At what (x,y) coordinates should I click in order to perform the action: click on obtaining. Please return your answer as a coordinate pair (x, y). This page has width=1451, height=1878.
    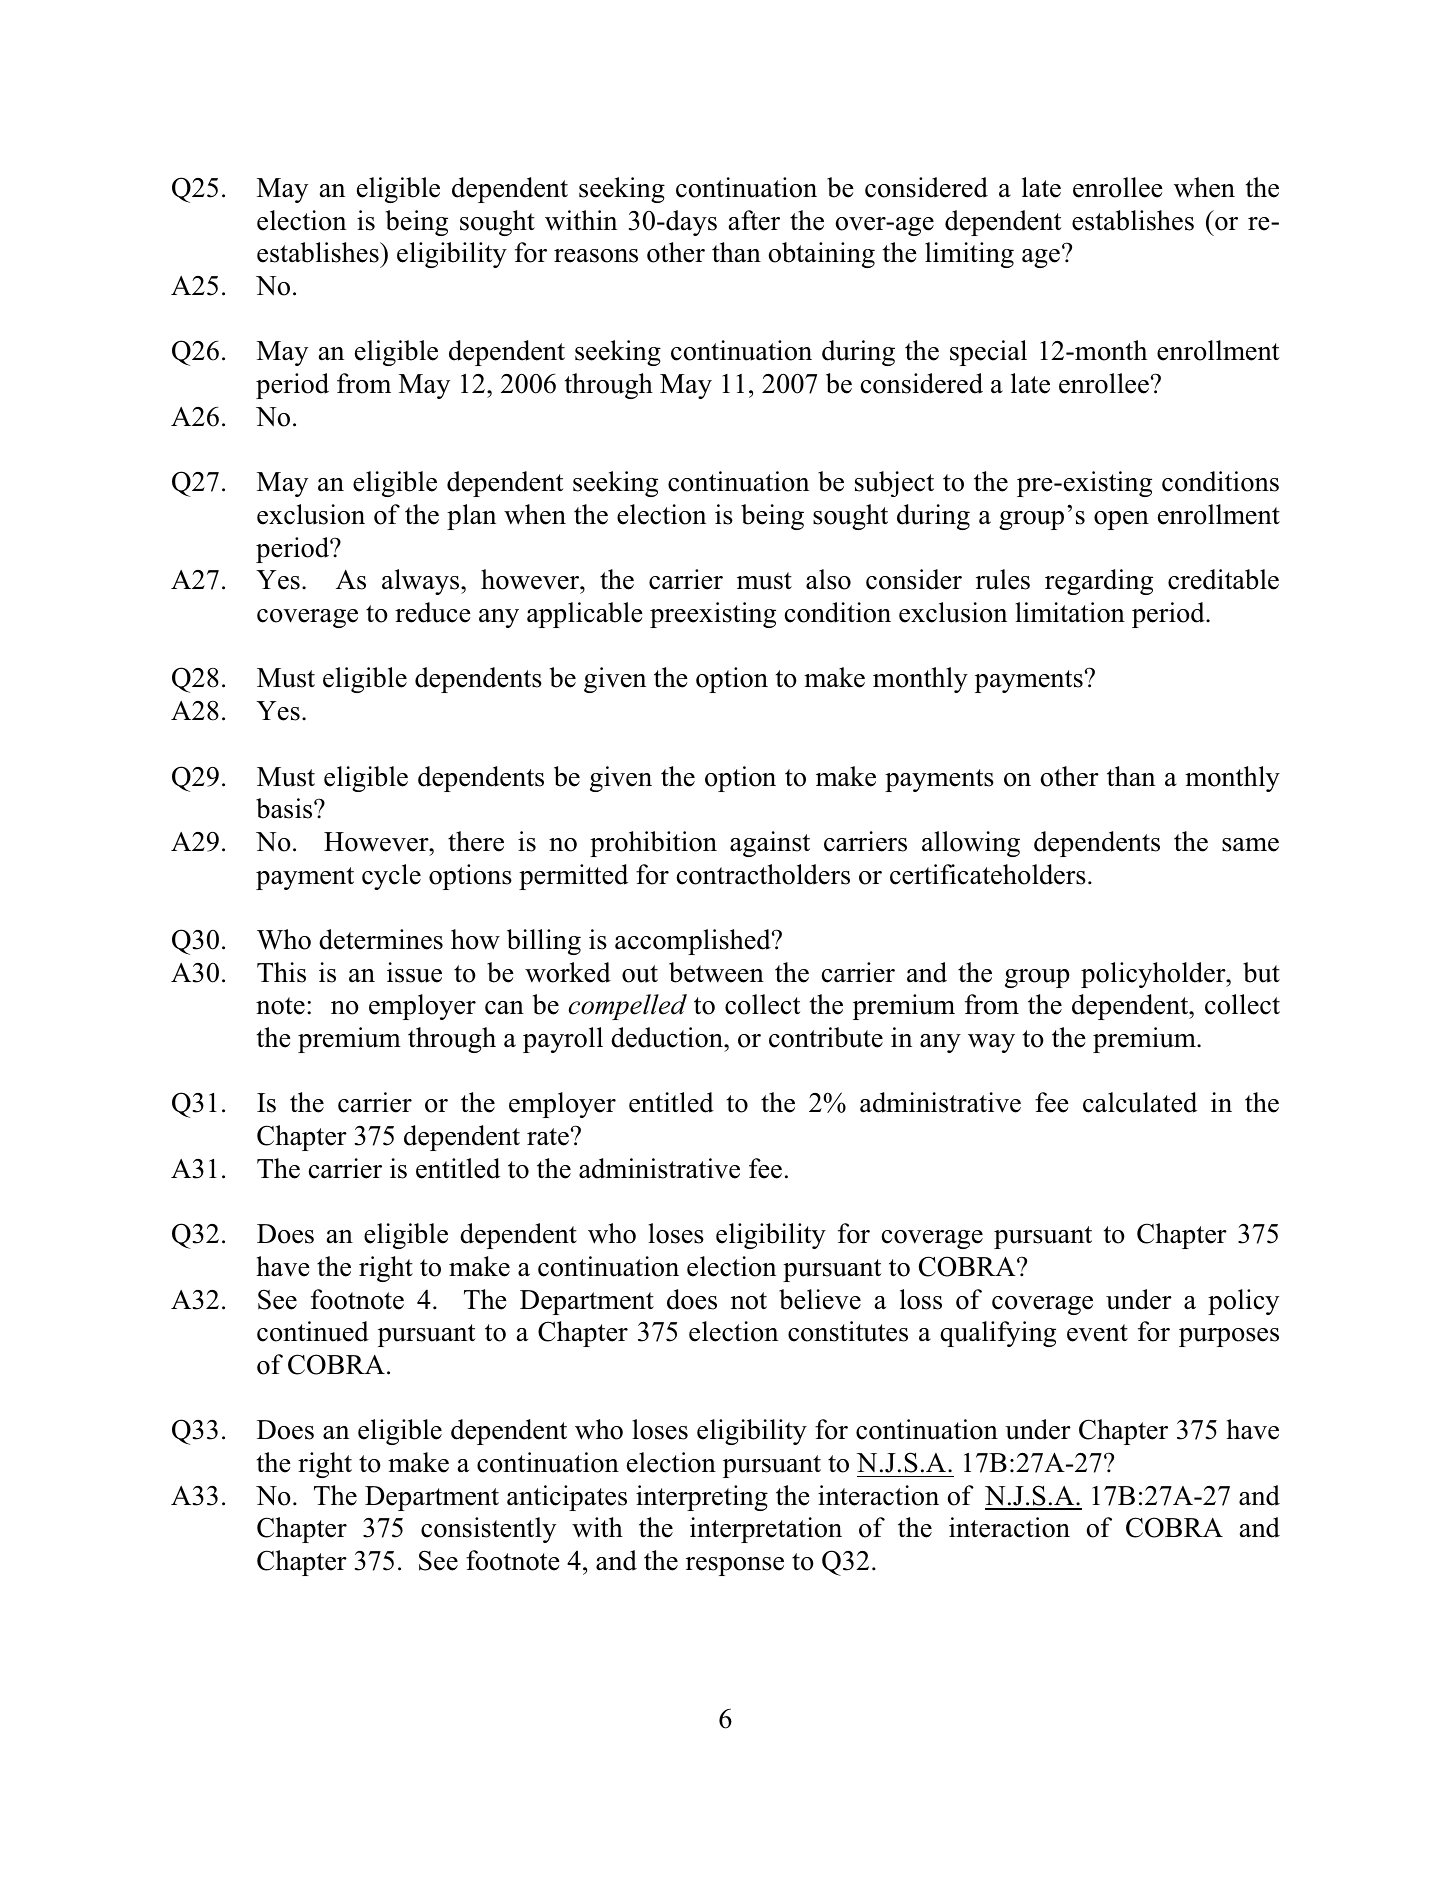
    Looking at the image, I should click on (821, 255).
